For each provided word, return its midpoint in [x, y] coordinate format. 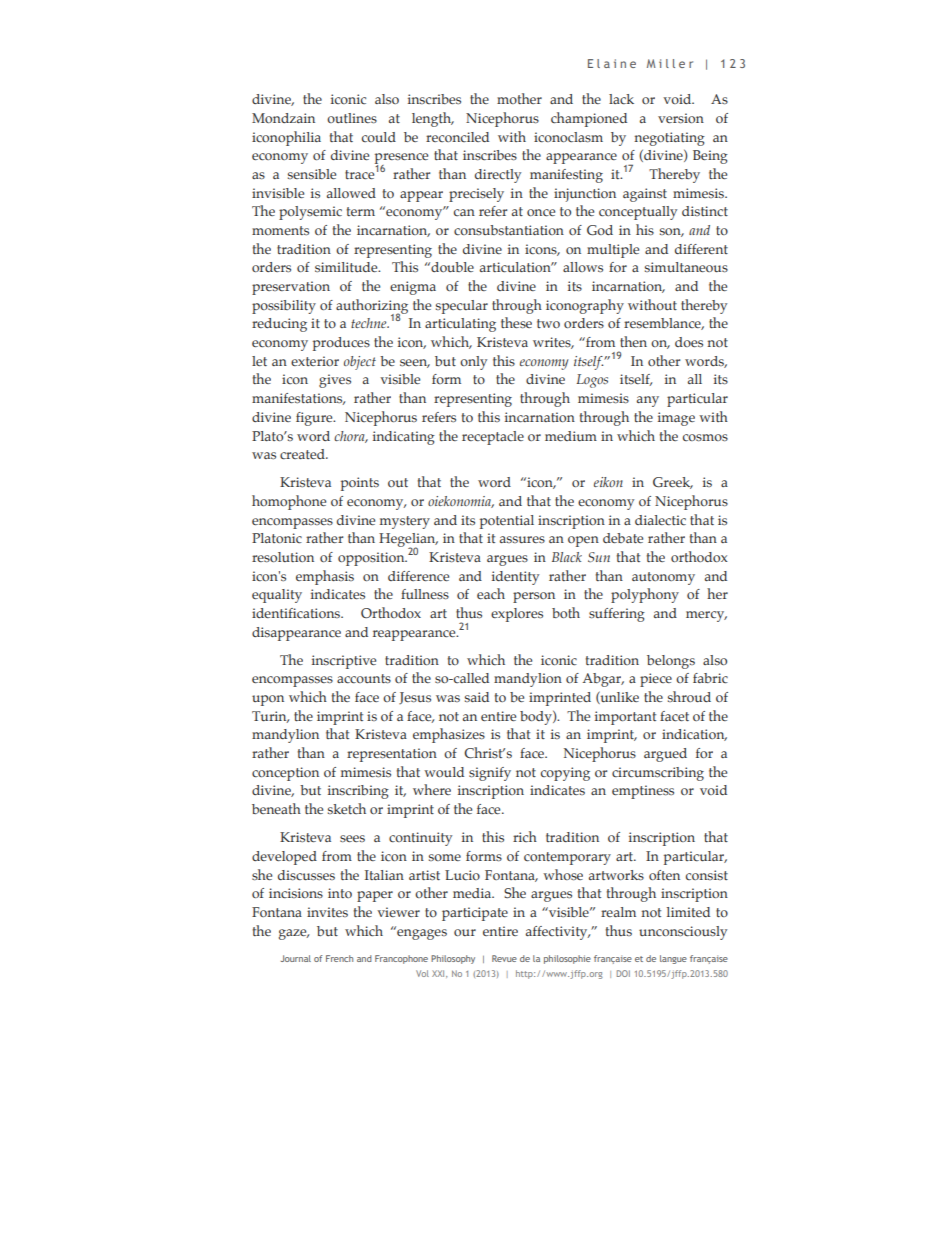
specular [462, 307]
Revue [504, 958]
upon [268, 700]
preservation [291, 288]
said [477, 697]
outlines [352, 118]
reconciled [457, 137]
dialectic [660, 520]
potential [507, 522]
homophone [289, 502]
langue [673, 959]
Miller [670, 63]
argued [665, 755]
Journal [296, 958]
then [633, 341]
